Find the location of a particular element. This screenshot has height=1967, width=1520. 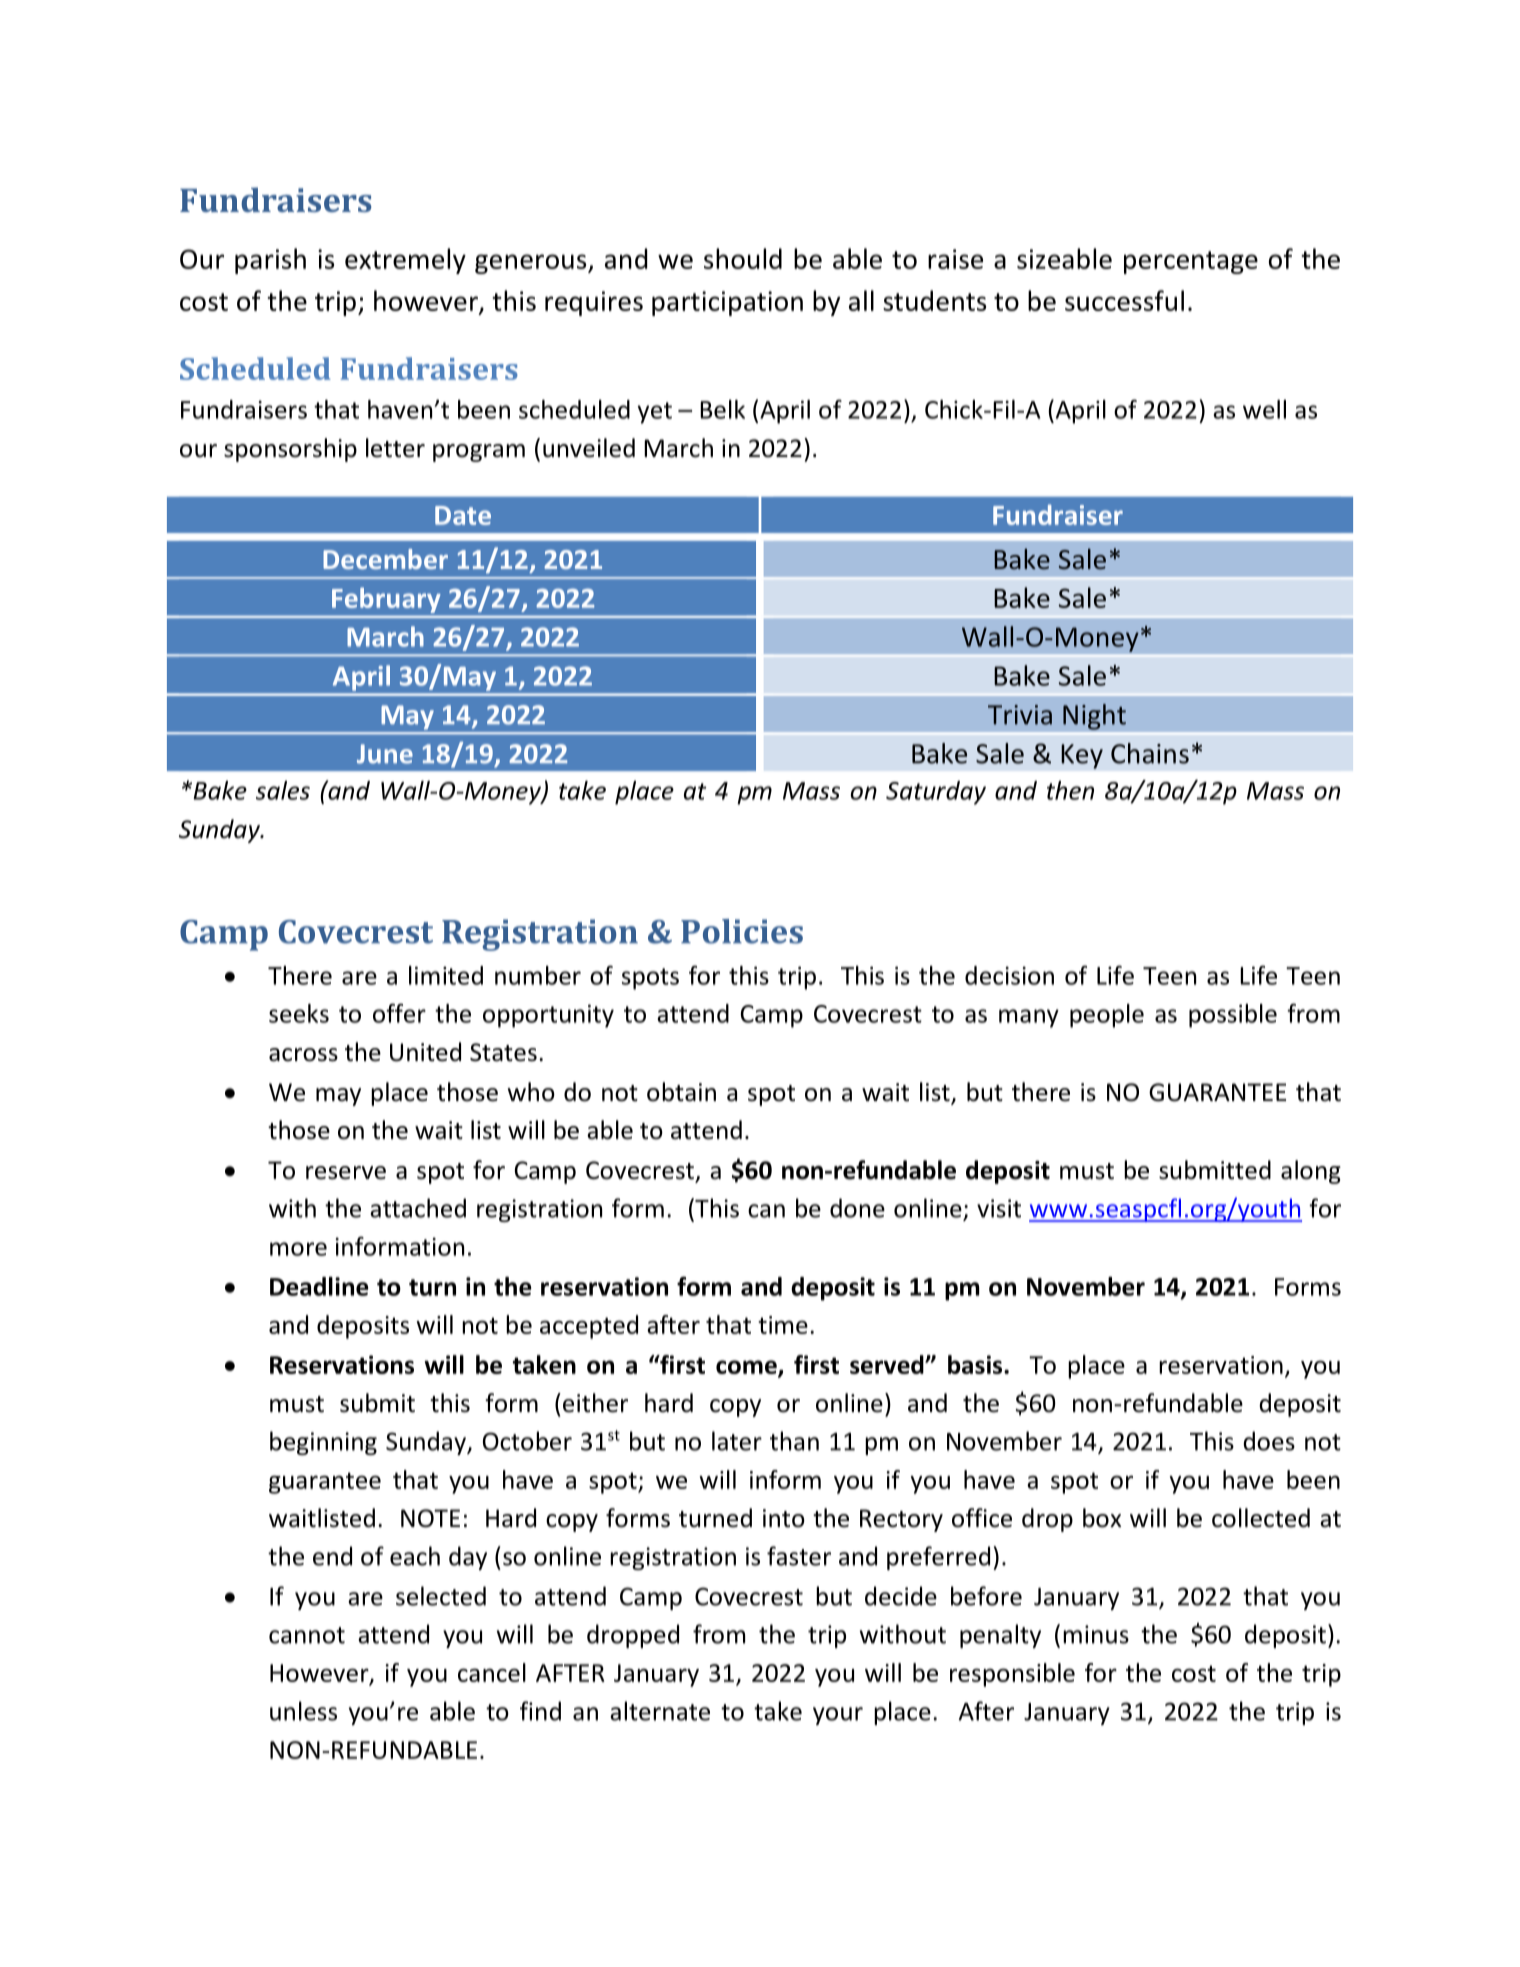

percentage is located at coordinates (1191, 262).
